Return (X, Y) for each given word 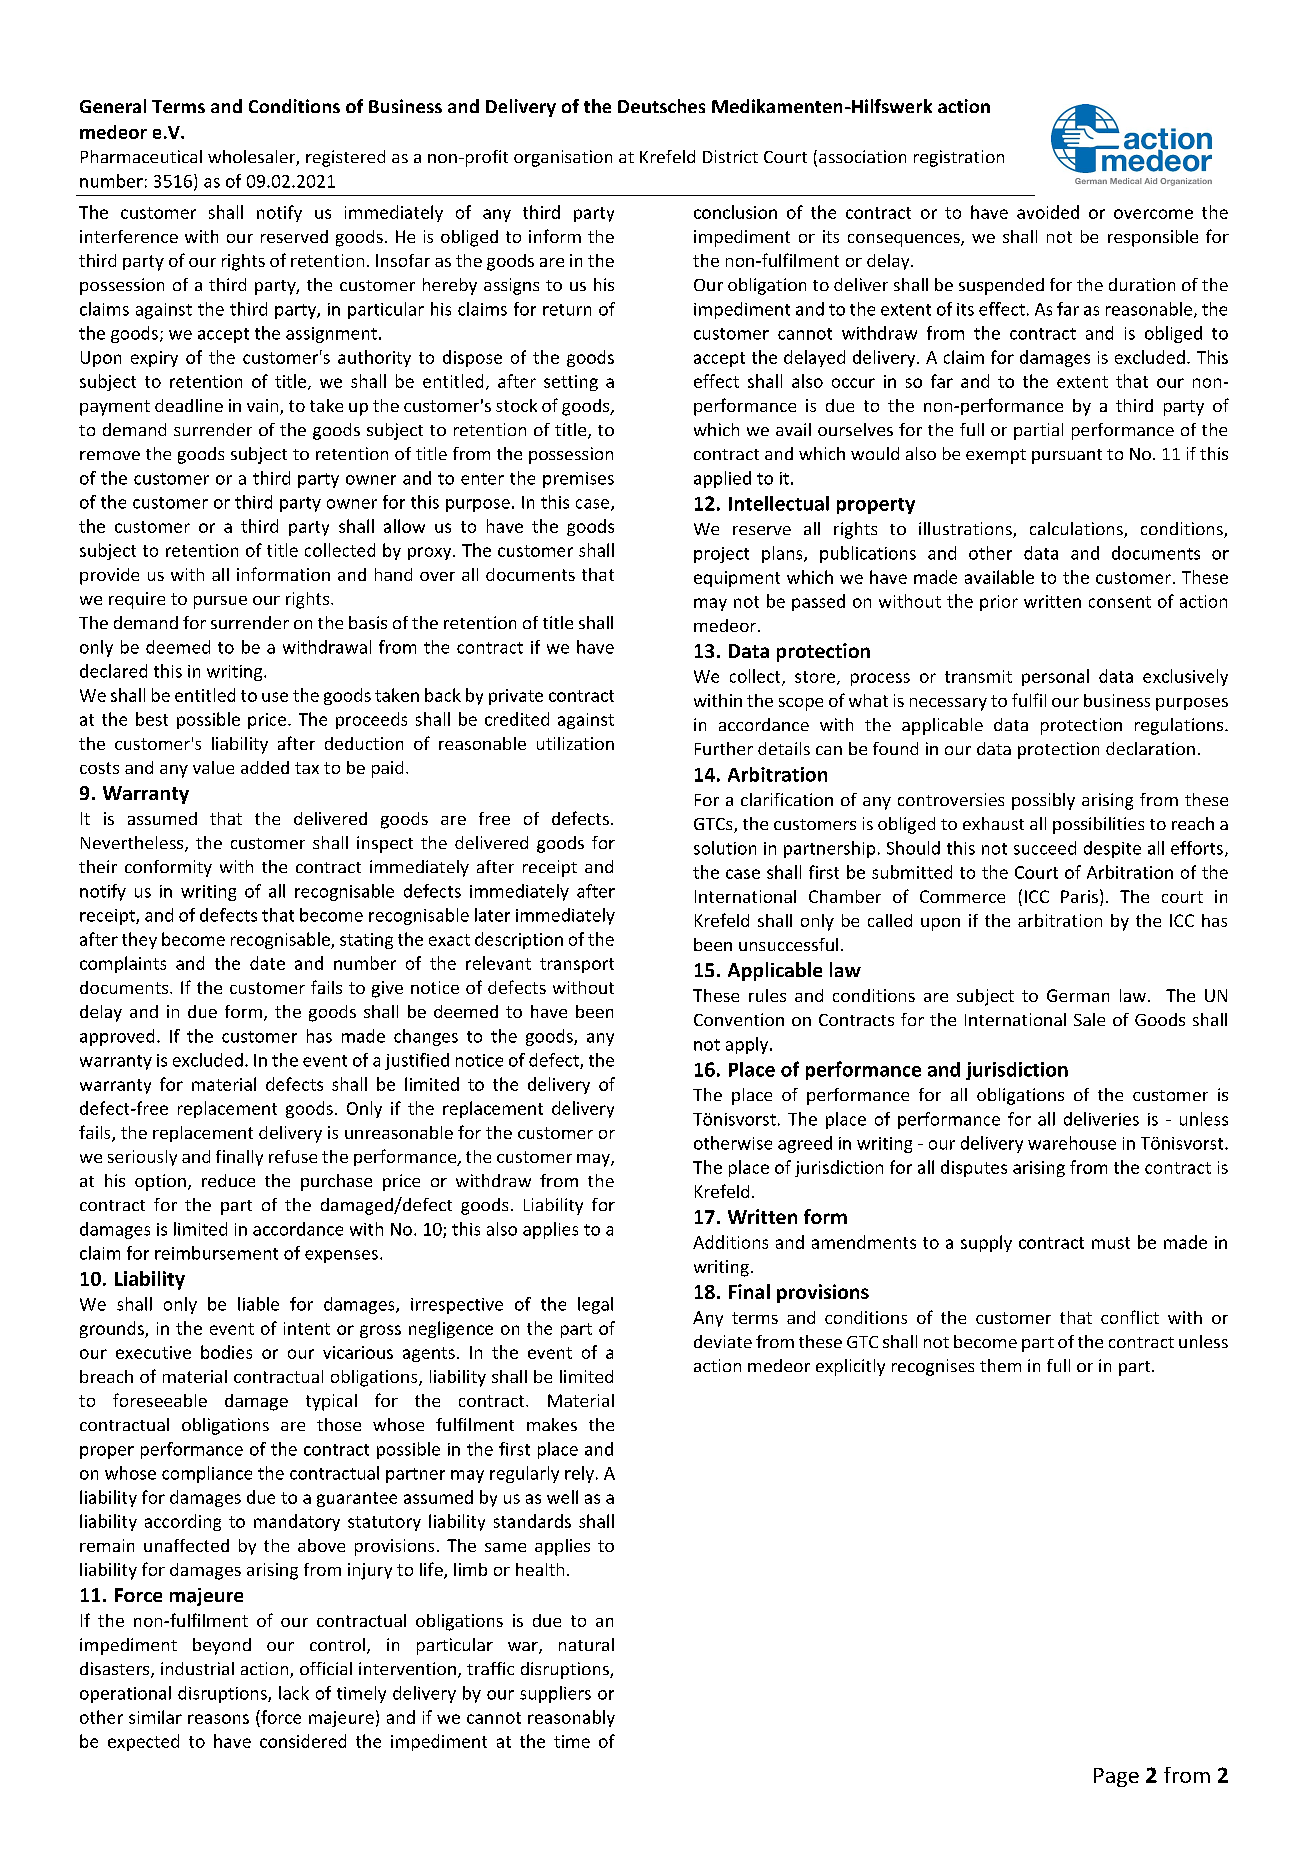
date (267, 963)
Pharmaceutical (141, 156)
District (730, 156)
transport (577, 965)
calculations (1077, 530)
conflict (1130, 1317)
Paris (1079, 896)
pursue (220, 602)
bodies (226, 1352)
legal (595, 1305)
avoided (1048, 212)
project (721, 555)
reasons (218, 1719)
